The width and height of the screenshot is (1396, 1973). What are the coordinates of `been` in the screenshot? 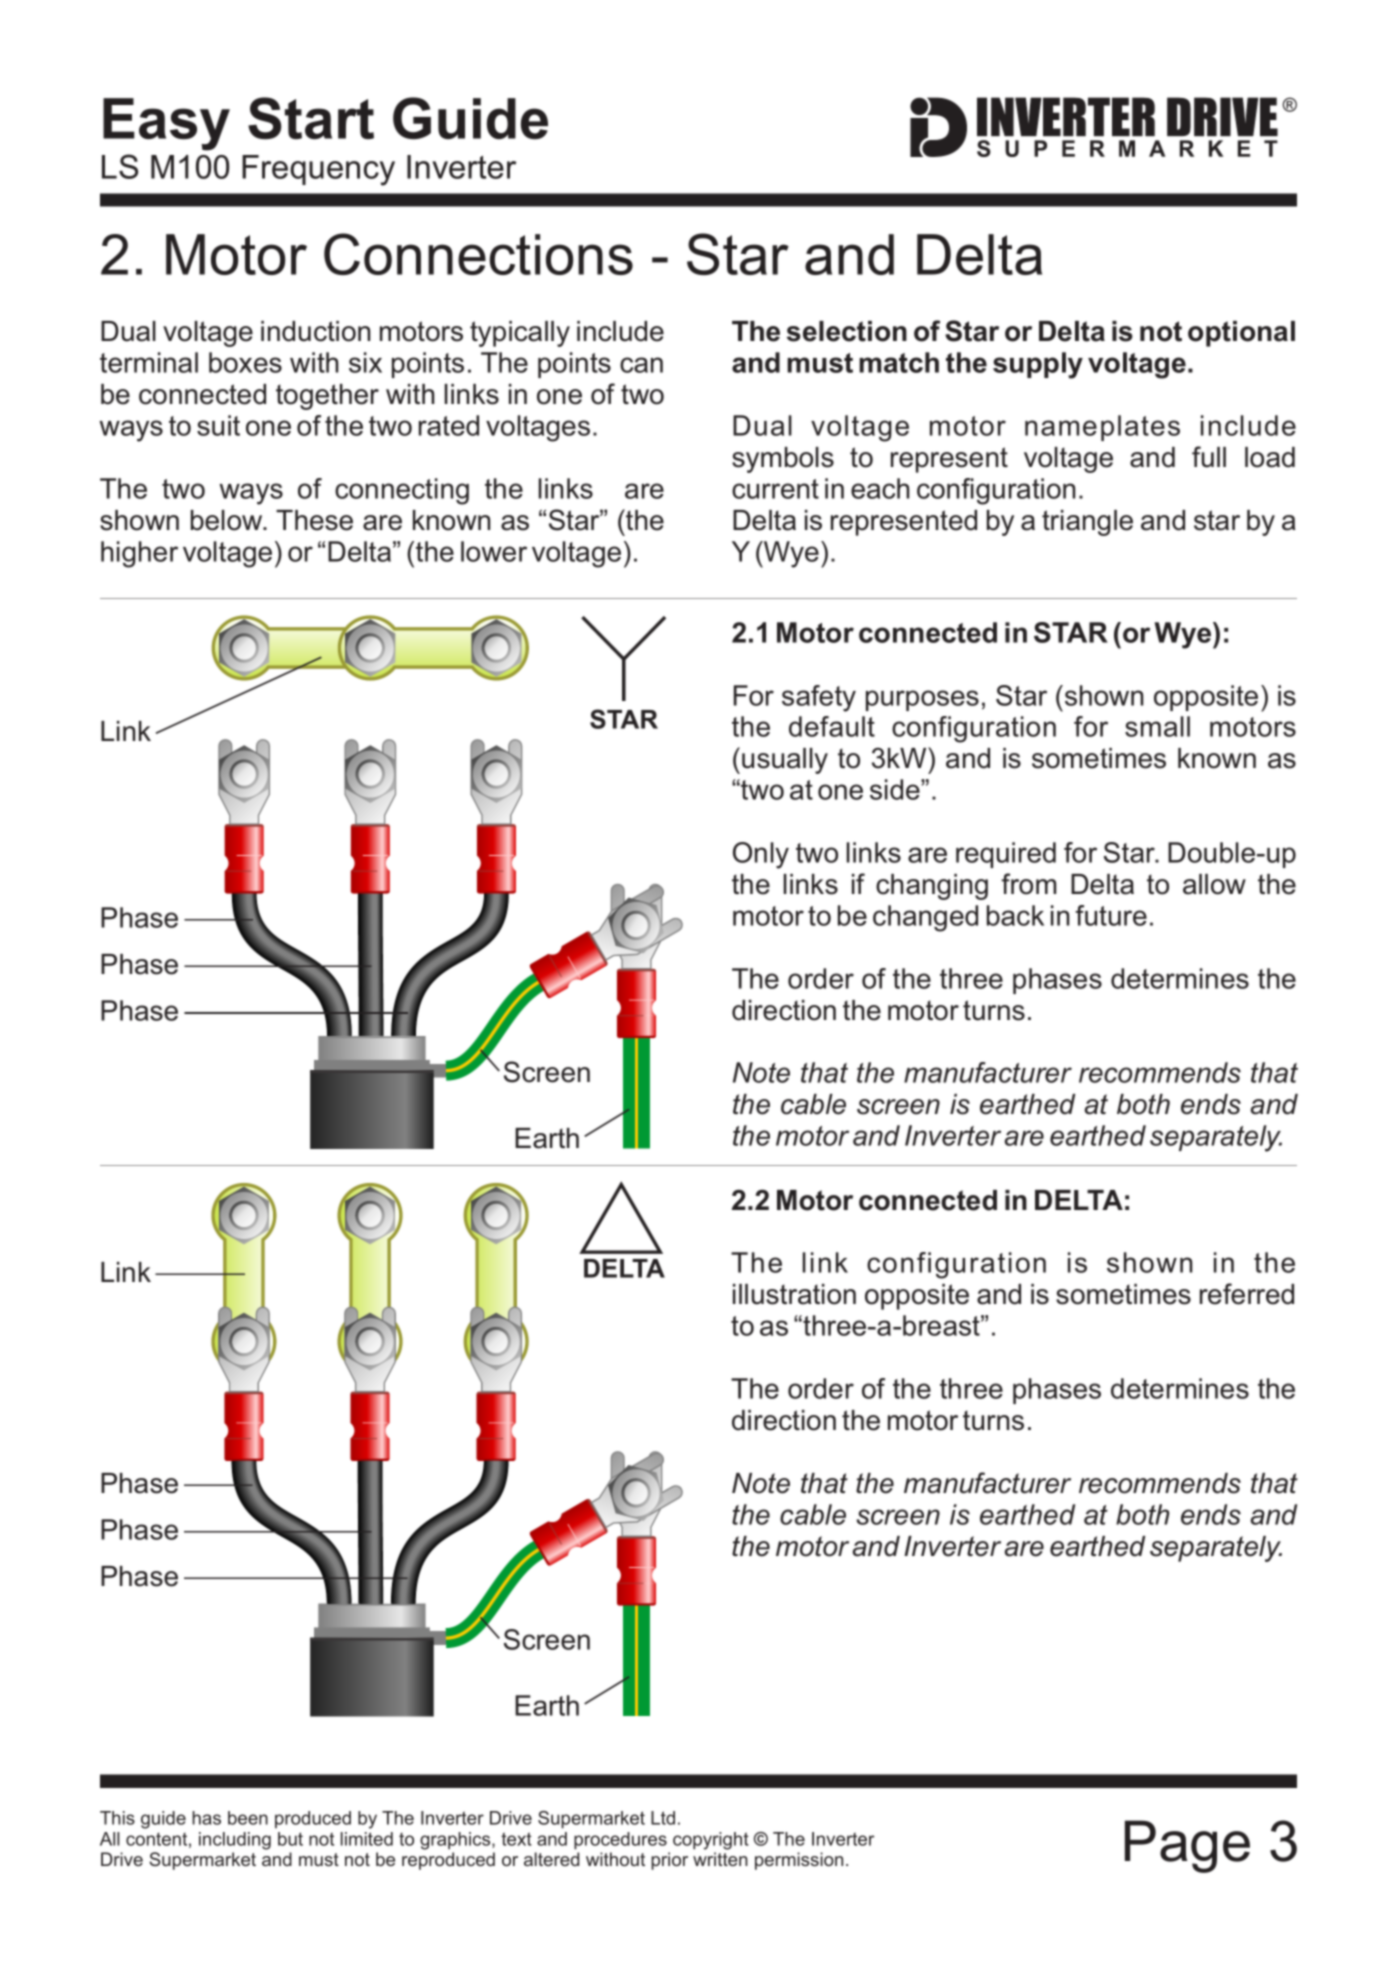 It's located at (248, 1818).
